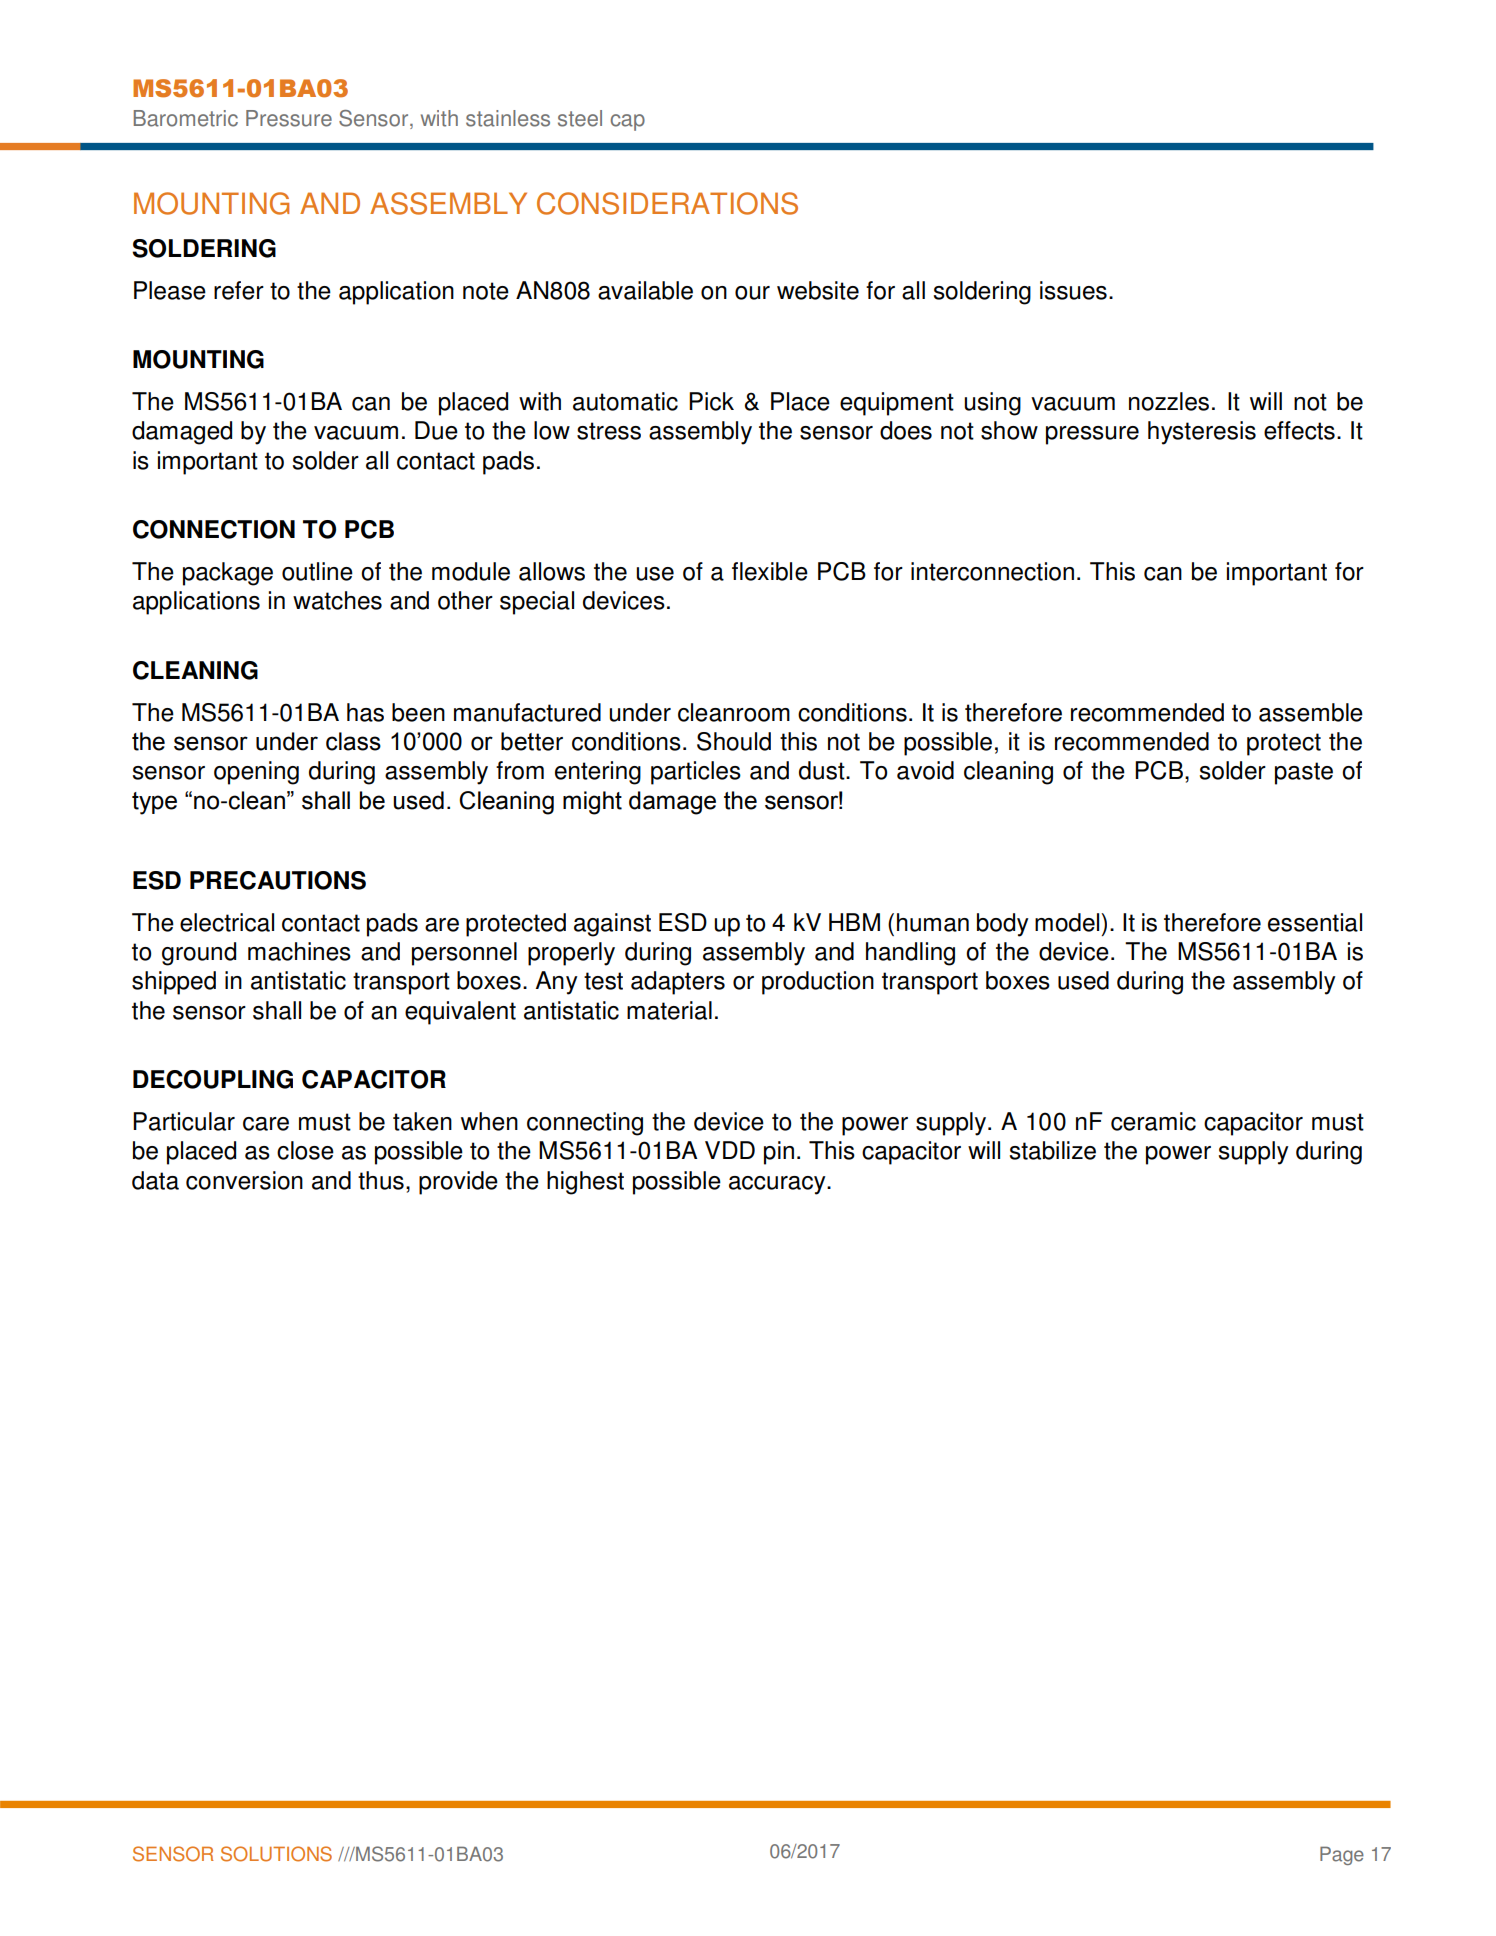 This screenshot has width=1496, height=1936. I want to click on accuracy, so click(778, 1185).
